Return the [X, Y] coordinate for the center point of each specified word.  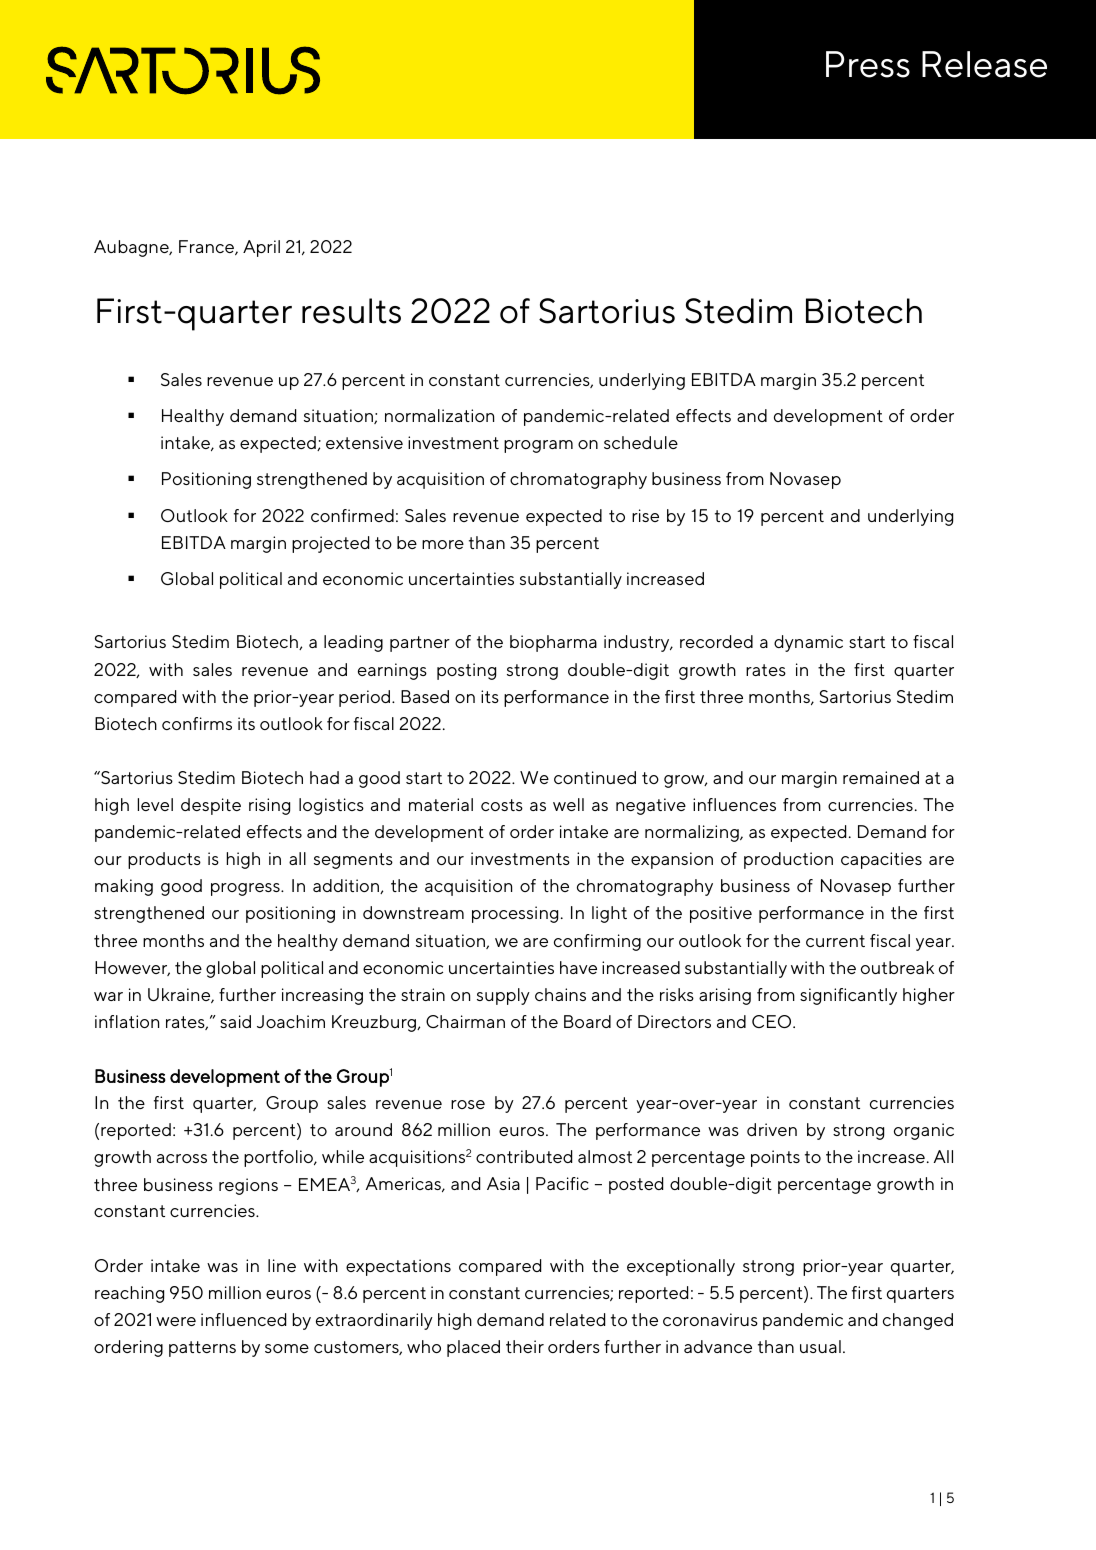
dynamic [808, 643]
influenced [243, 1319]
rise [645, 515]
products [164, 860]
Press [868, 64]
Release [984, 64]
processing [515, 914]
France [207, 247]
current [835, 941]
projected [330, 544]
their [525, 1346]
